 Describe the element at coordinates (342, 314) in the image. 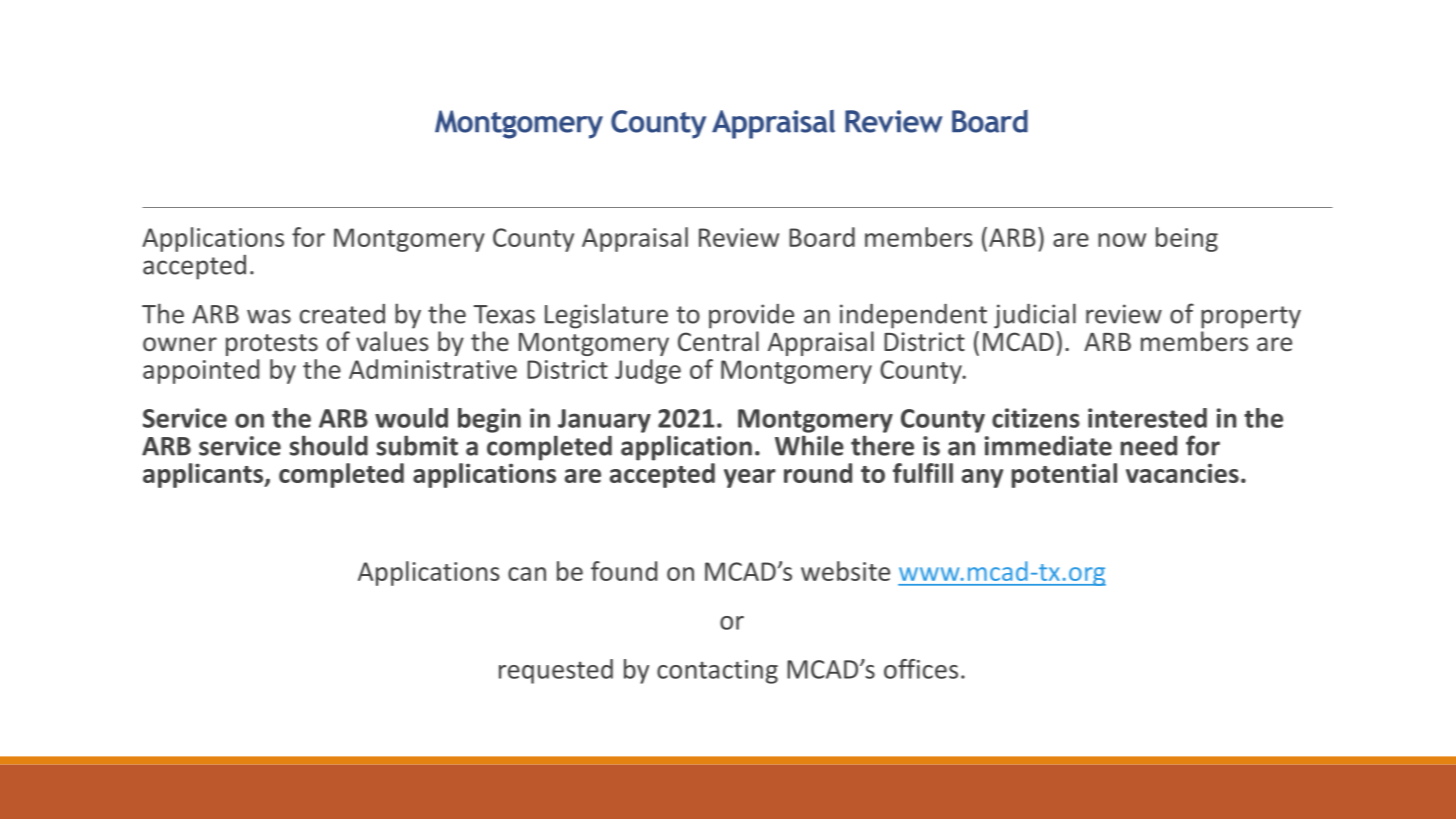

I see `created` at that location.
